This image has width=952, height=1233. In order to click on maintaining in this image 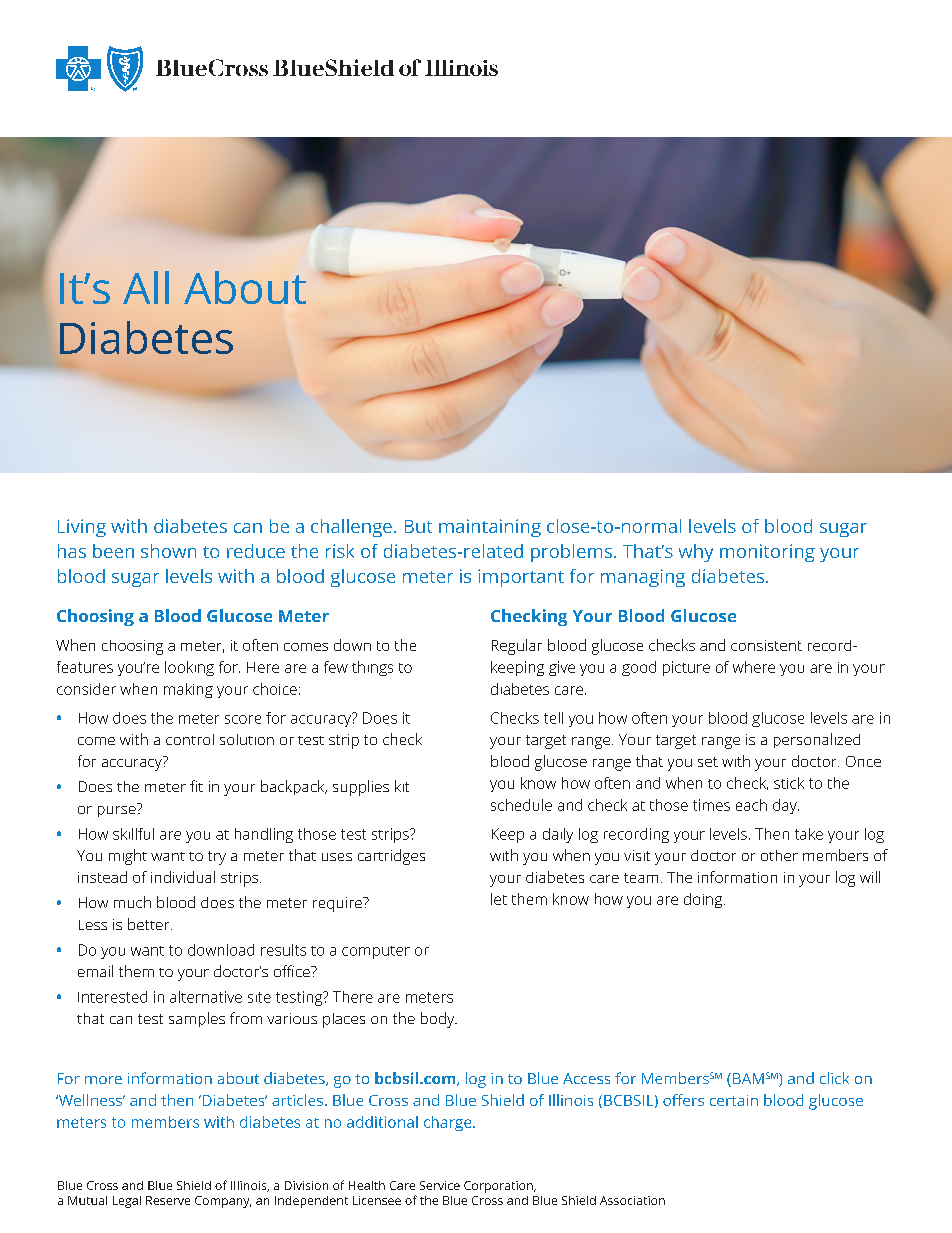, I will do `click(490, 528)`.
